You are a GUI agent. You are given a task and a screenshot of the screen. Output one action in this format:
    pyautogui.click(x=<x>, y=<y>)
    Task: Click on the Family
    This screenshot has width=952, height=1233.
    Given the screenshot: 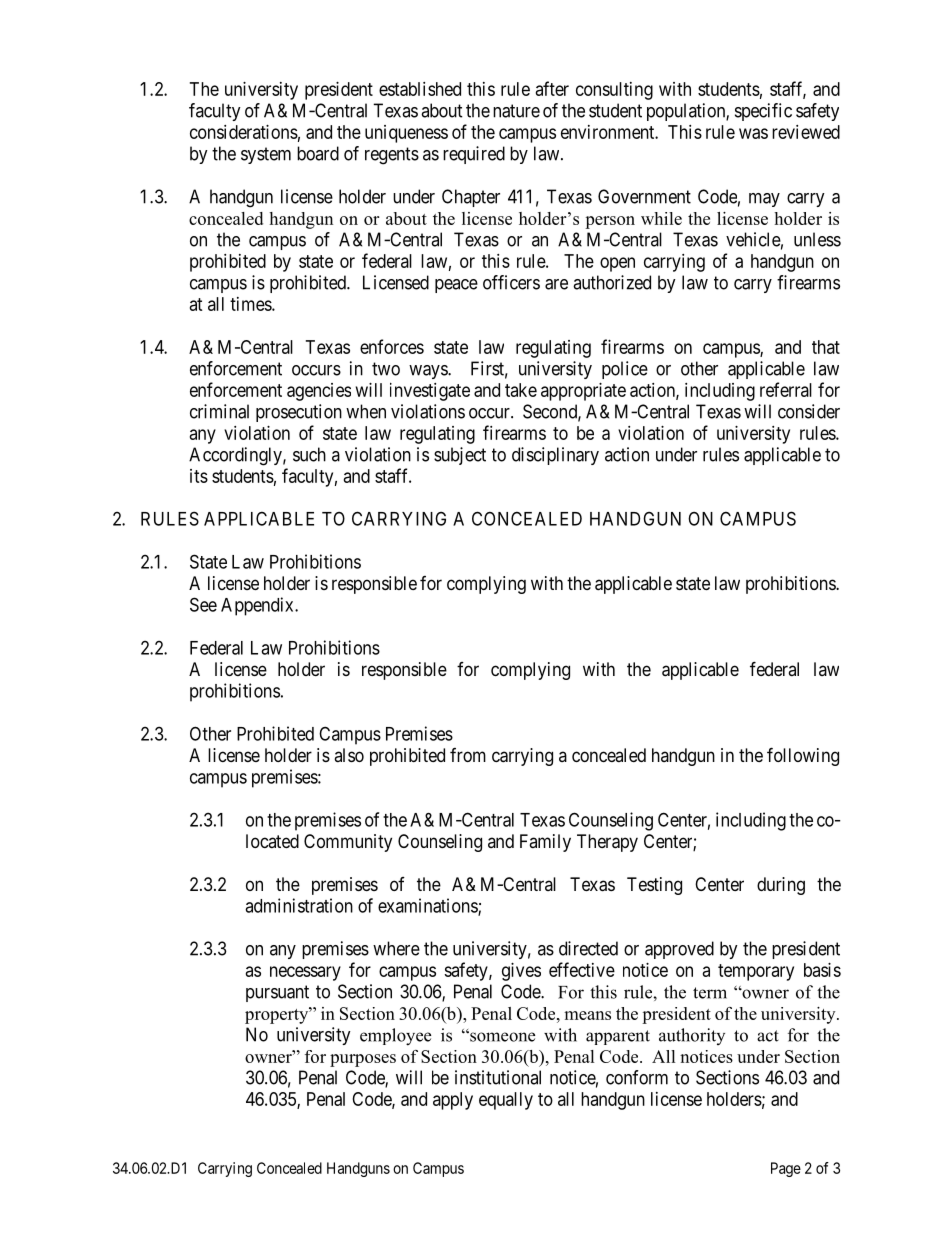 What is the action you would take?
    pyautogui.click(x=545, y=843)
